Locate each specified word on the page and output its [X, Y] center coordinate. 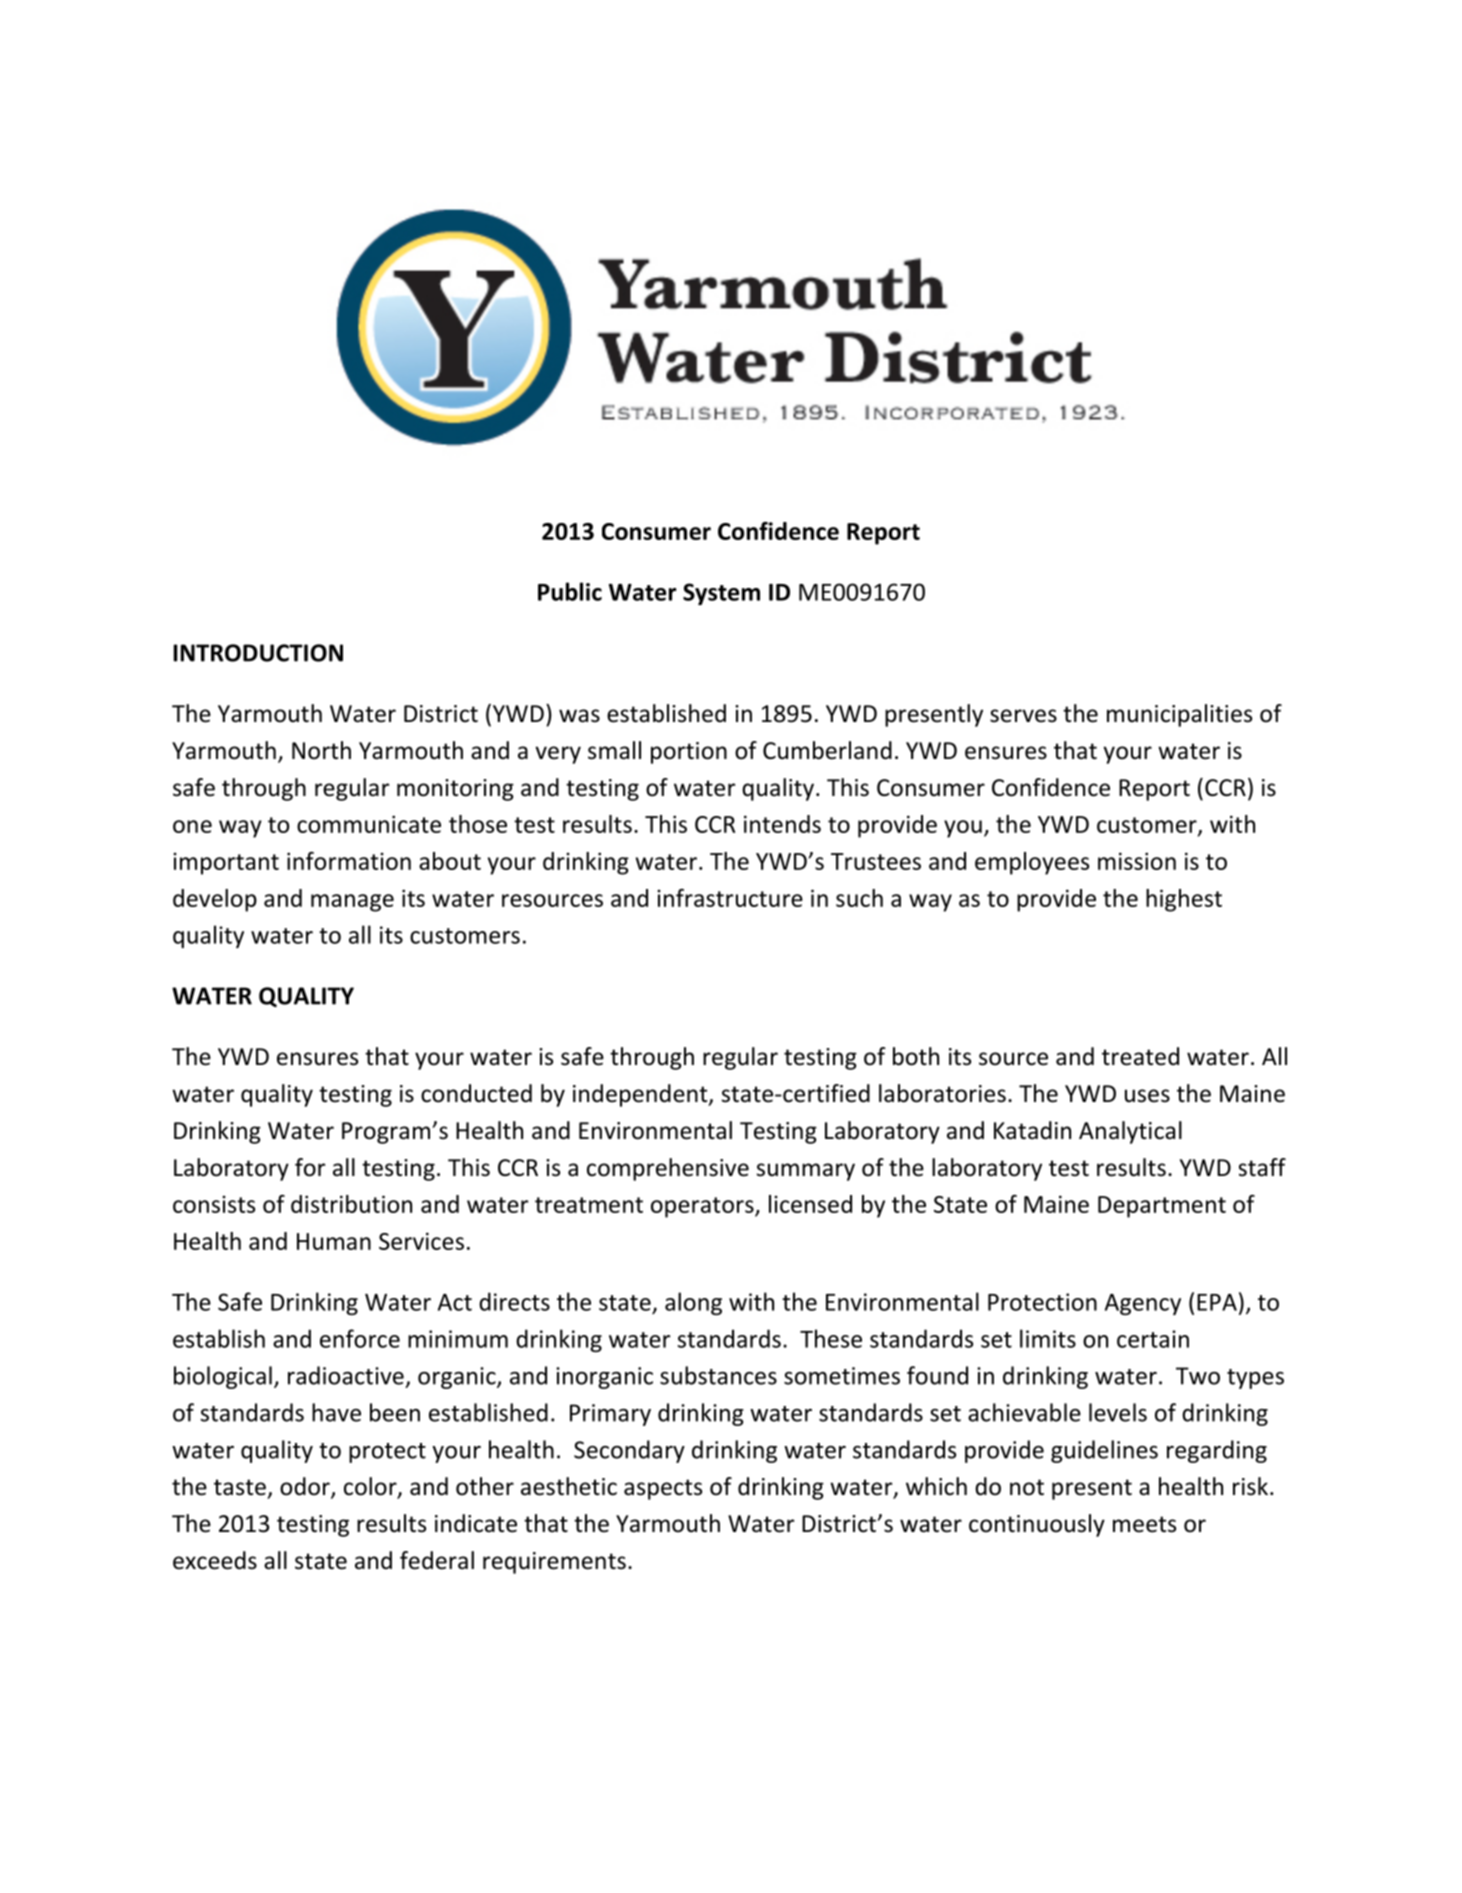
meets [1144, 1524]
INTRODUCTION [258, 653]
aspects [663, 1489]
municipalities [1179, 715]
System [721, 594]
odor [306, 1487]
